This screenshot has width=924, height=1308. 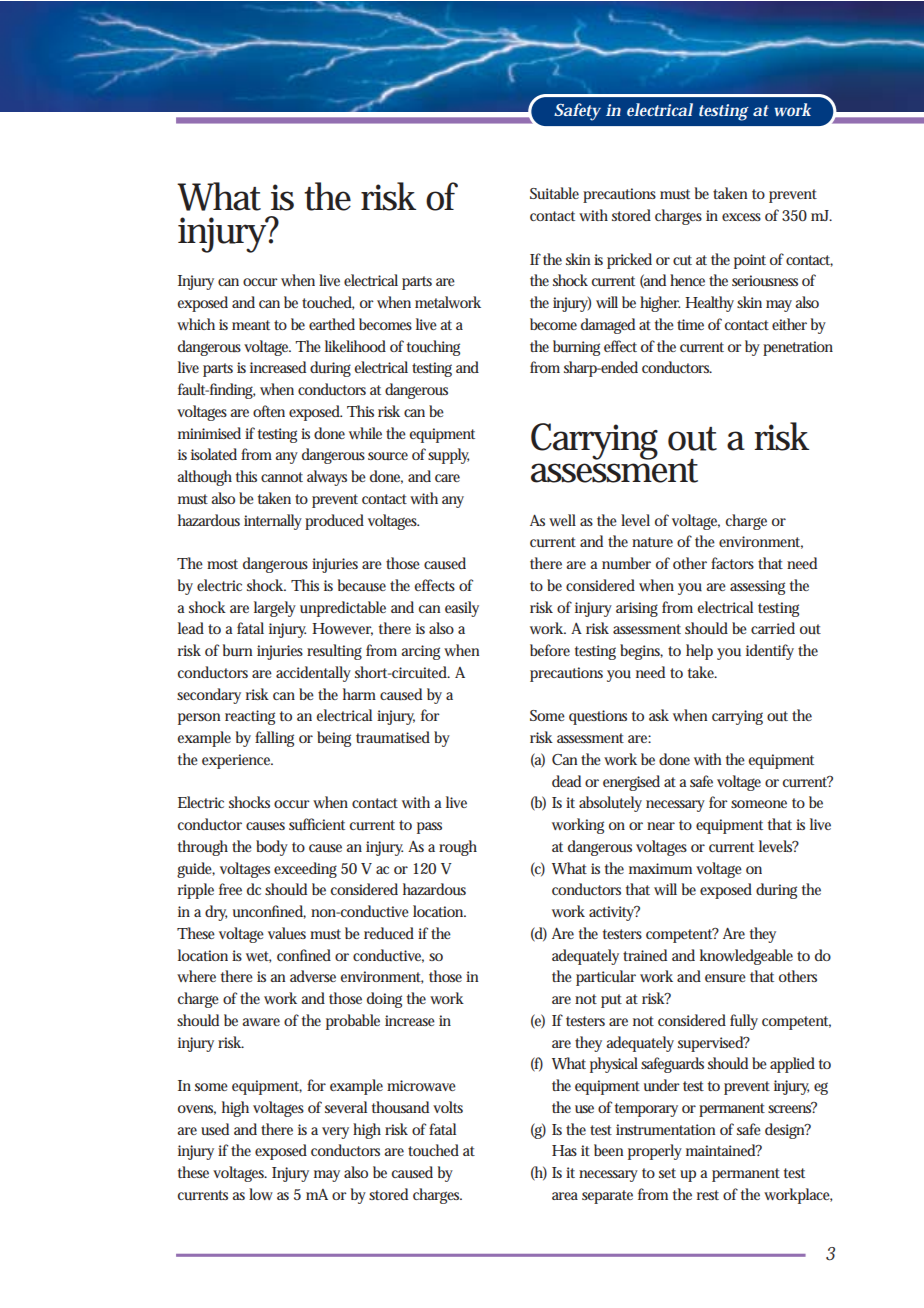 I want to click on help, so click(x=699, y=652).
